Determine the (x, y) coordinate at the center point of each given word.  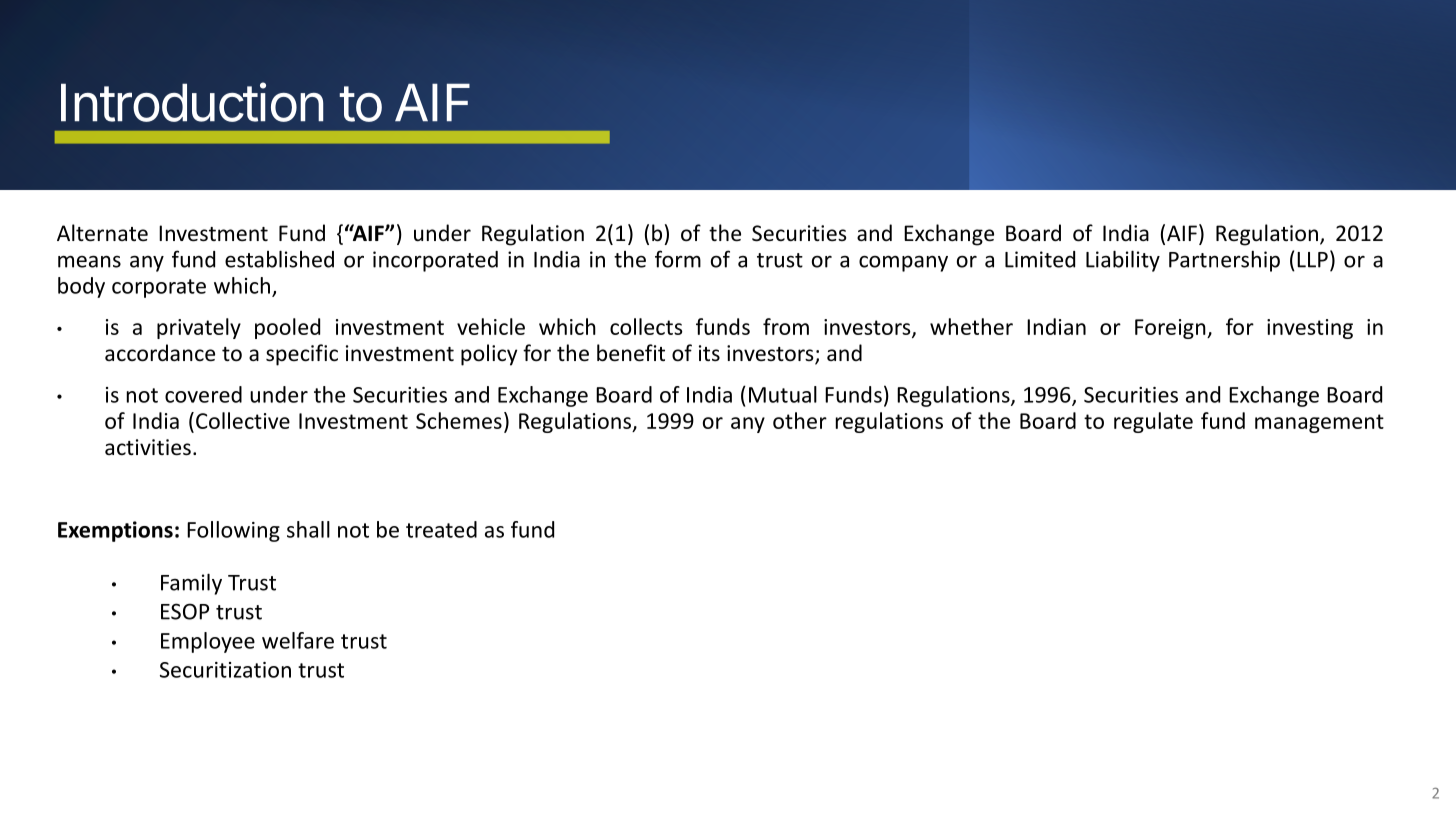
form (678, 259)
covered (203, 394)
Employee (208, 642)
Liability (1123, 261)
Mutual (783, 394)
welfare (298, 640)
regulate (1153, 422)
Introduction (192, 102)
